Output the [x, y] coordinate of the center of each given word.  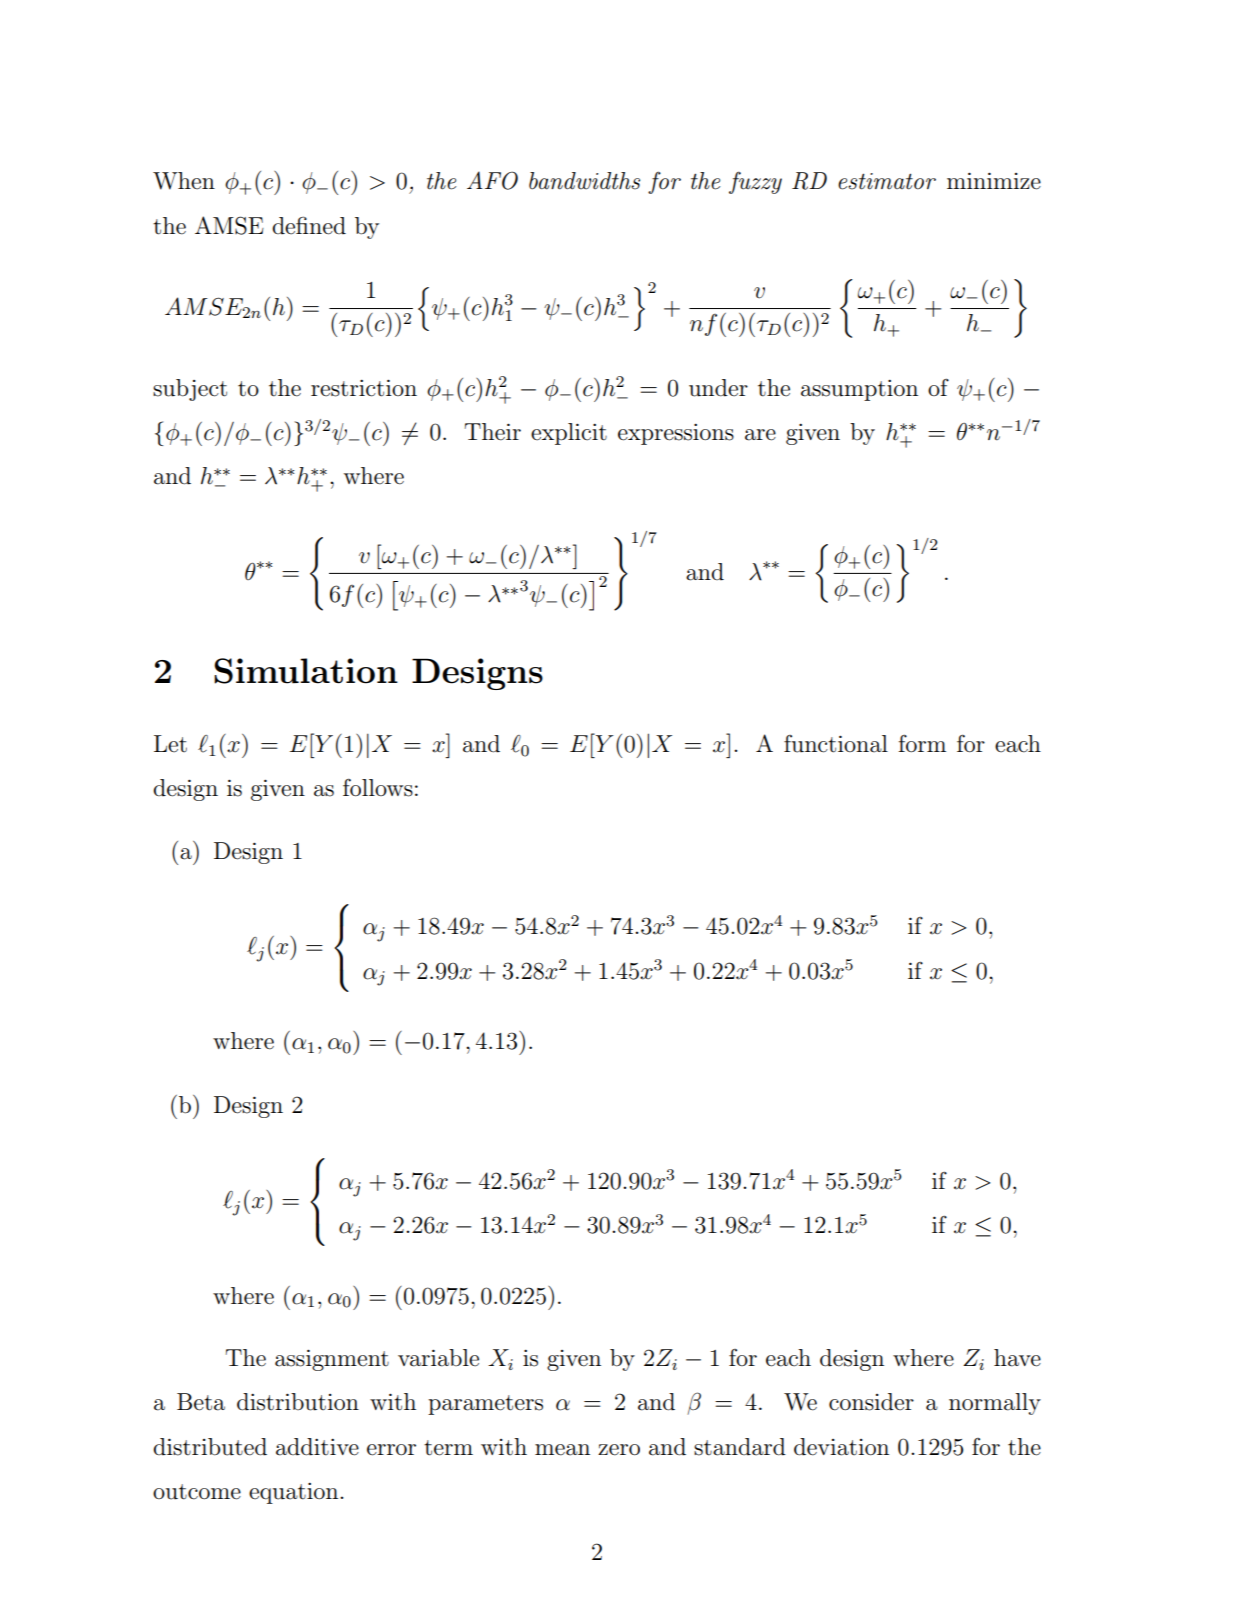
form [922, 743]
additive [317, 1447]
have [1017, 1358]
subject [190, 390]
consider [871, 1402]
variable [438, 1358]
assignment [332, 1360]
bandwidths [584, 181]
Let [170, 744]
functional [836, 744]
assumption [859, 390]
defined [309, 225]
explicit [569, 434]
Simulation [306, 671]
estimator [887, 181]
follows [378, 787]
